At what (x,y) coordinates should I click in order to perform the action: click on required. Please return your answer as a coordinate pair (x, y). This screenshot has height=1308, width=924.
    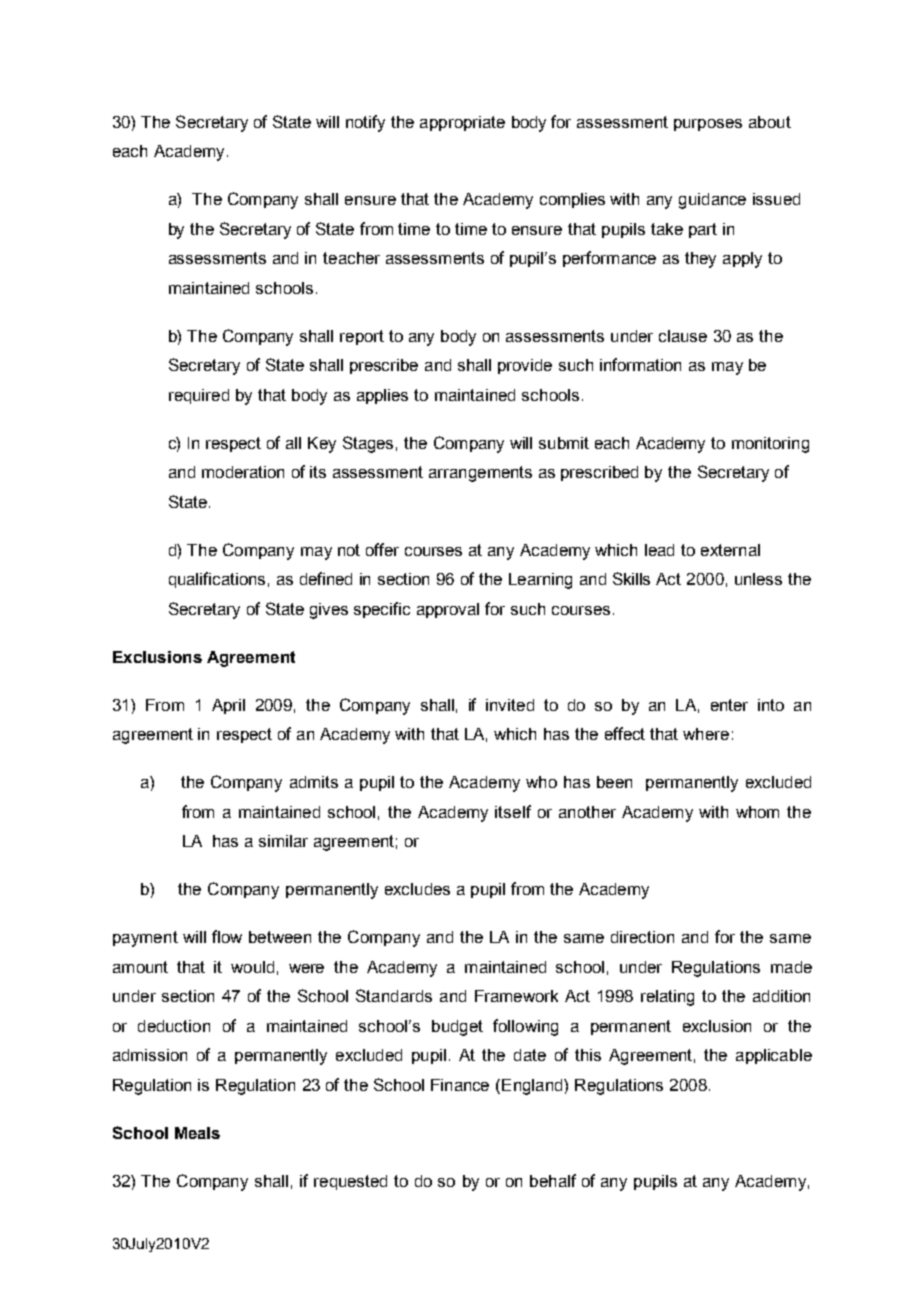
    Looking at the image, I should click on (199, 396).
